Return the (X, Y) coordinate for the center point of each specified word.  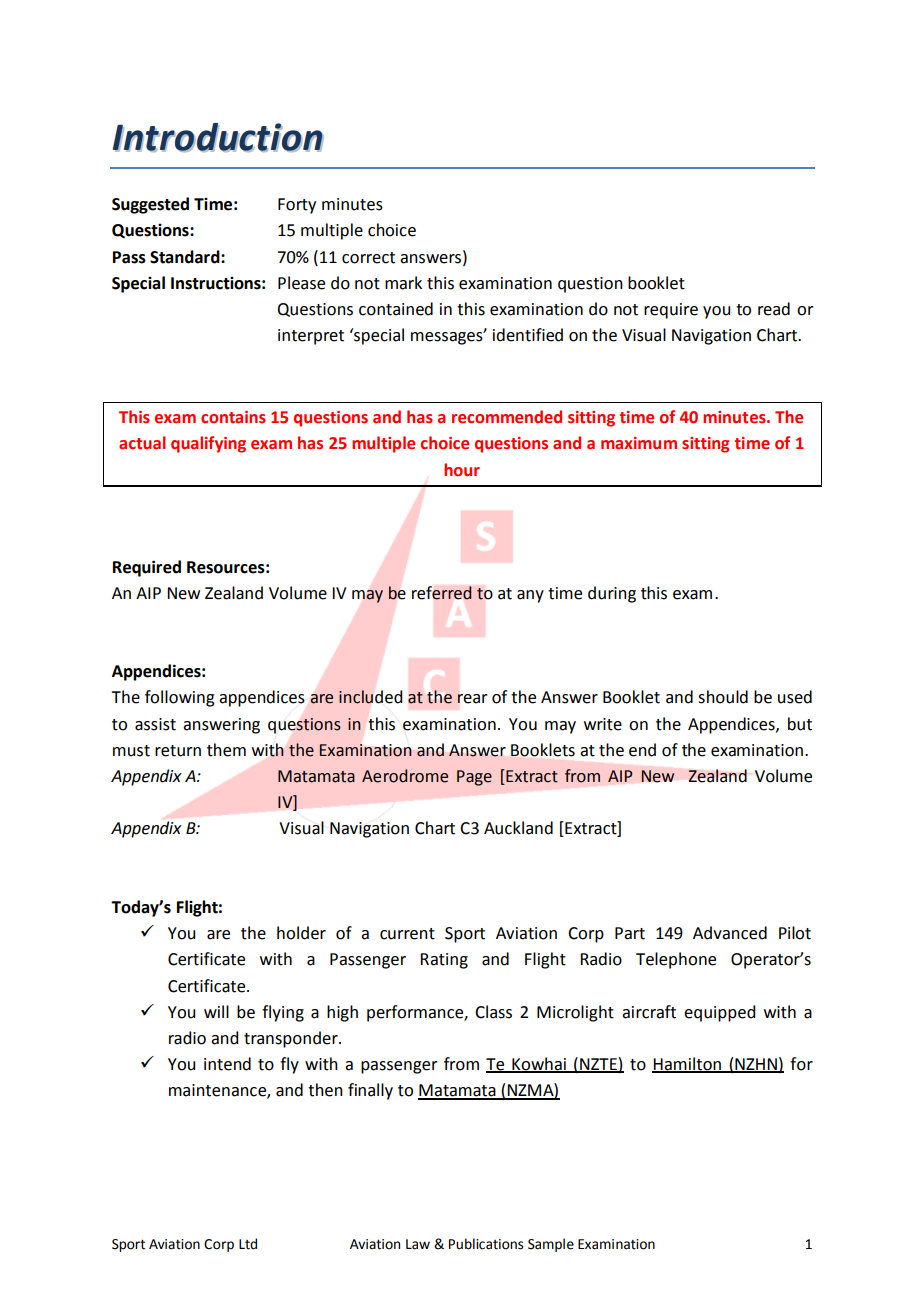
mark (403, 283)
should (723, 697)
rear (472, 699)
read (774, 309)
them (226, 750)
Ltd (248, 1244)
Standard (186, 257)
